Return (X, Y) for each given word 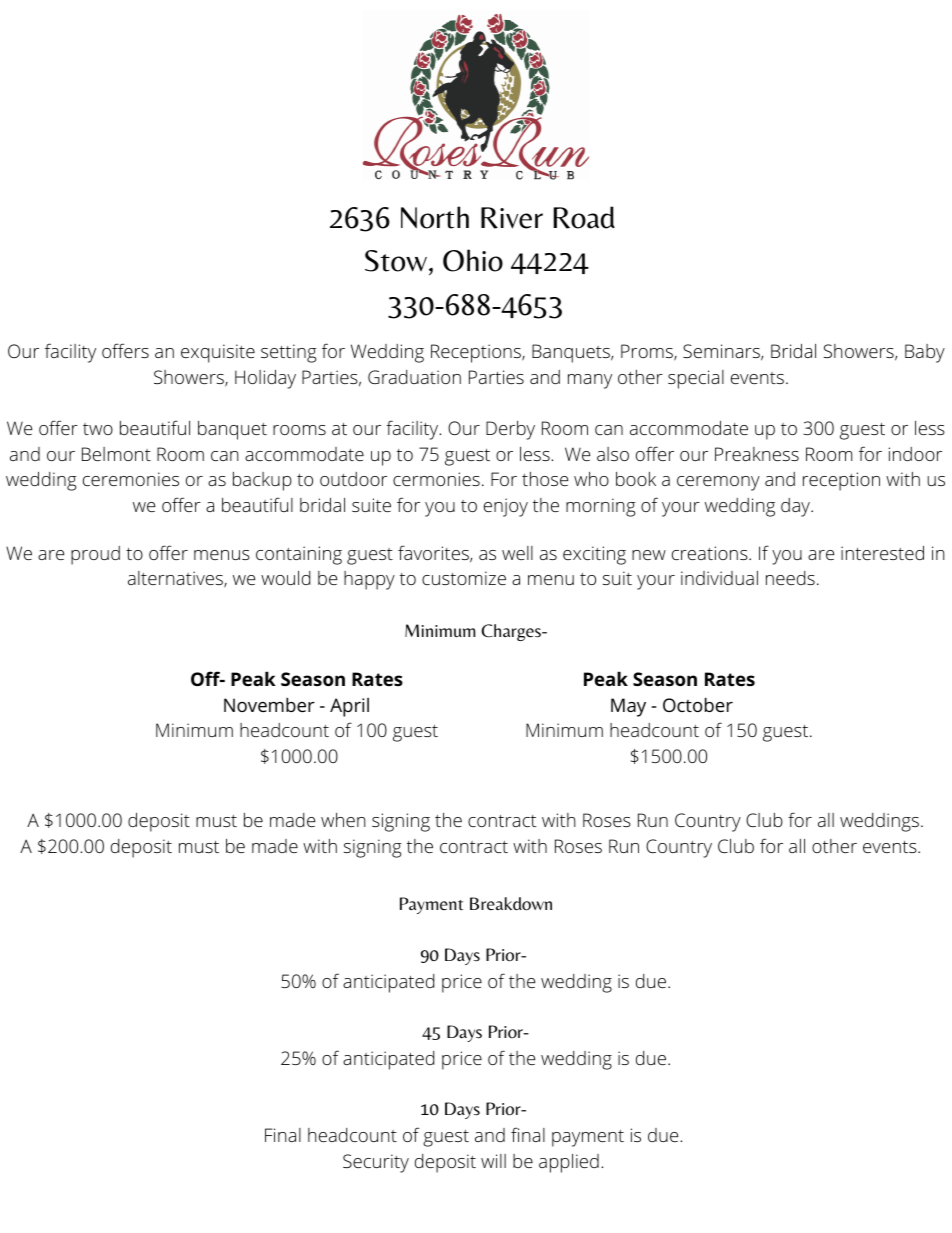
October (698, 704)
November (269, 704)
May (628, 707)
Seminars (721, 351)
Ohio (473, 260)
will (493, 1161)
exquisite (218, 353)
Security (376, 1163)
